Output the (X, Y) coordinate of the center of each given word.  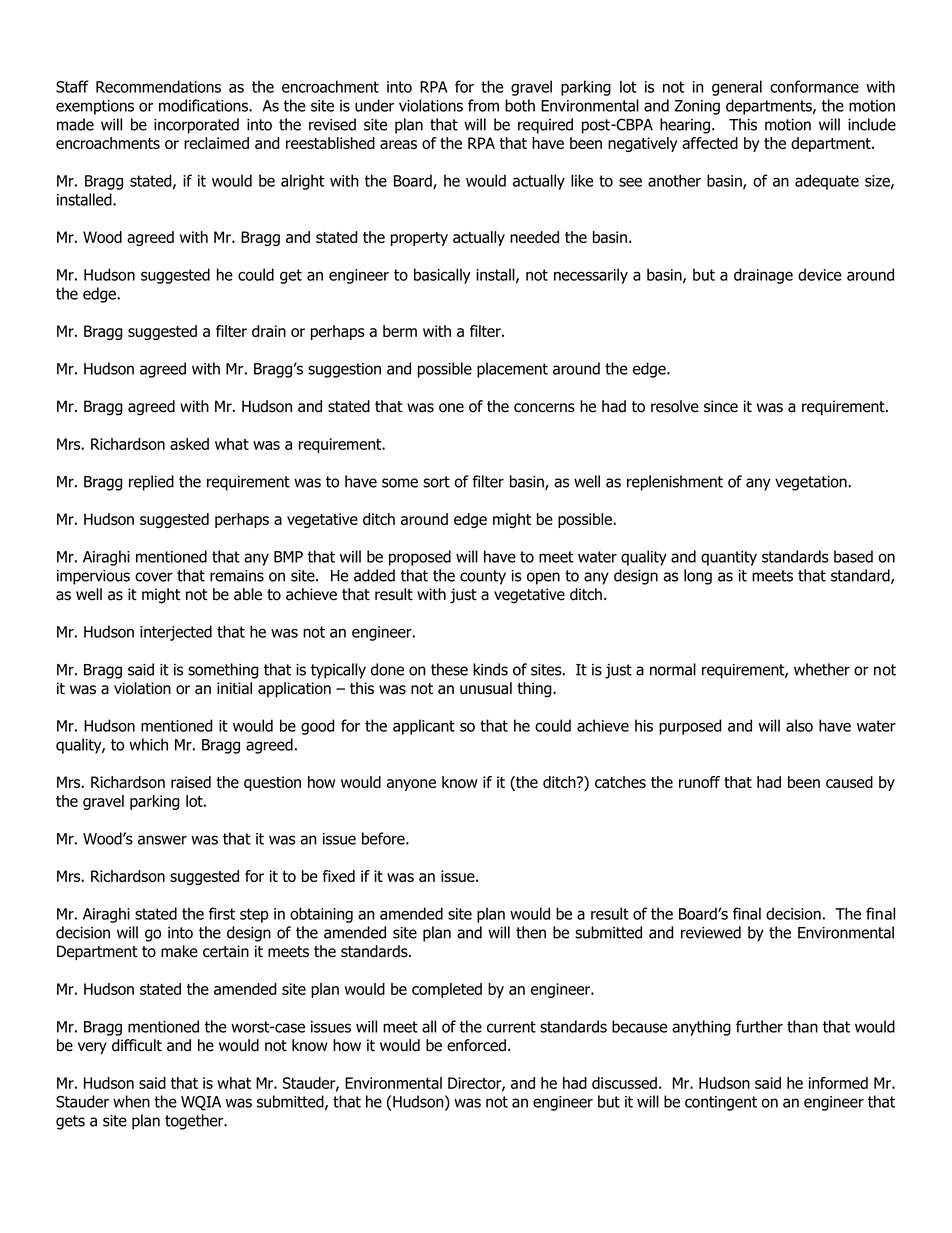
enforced (476, 1045)
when (131, 1101)
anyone (411, 785)
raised (191, 782)
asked (189, 444)
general (737, 88)
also (799, 725)
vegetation (812, 483)
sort (436, 482)
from (483, 105)
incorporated (196, 126)
